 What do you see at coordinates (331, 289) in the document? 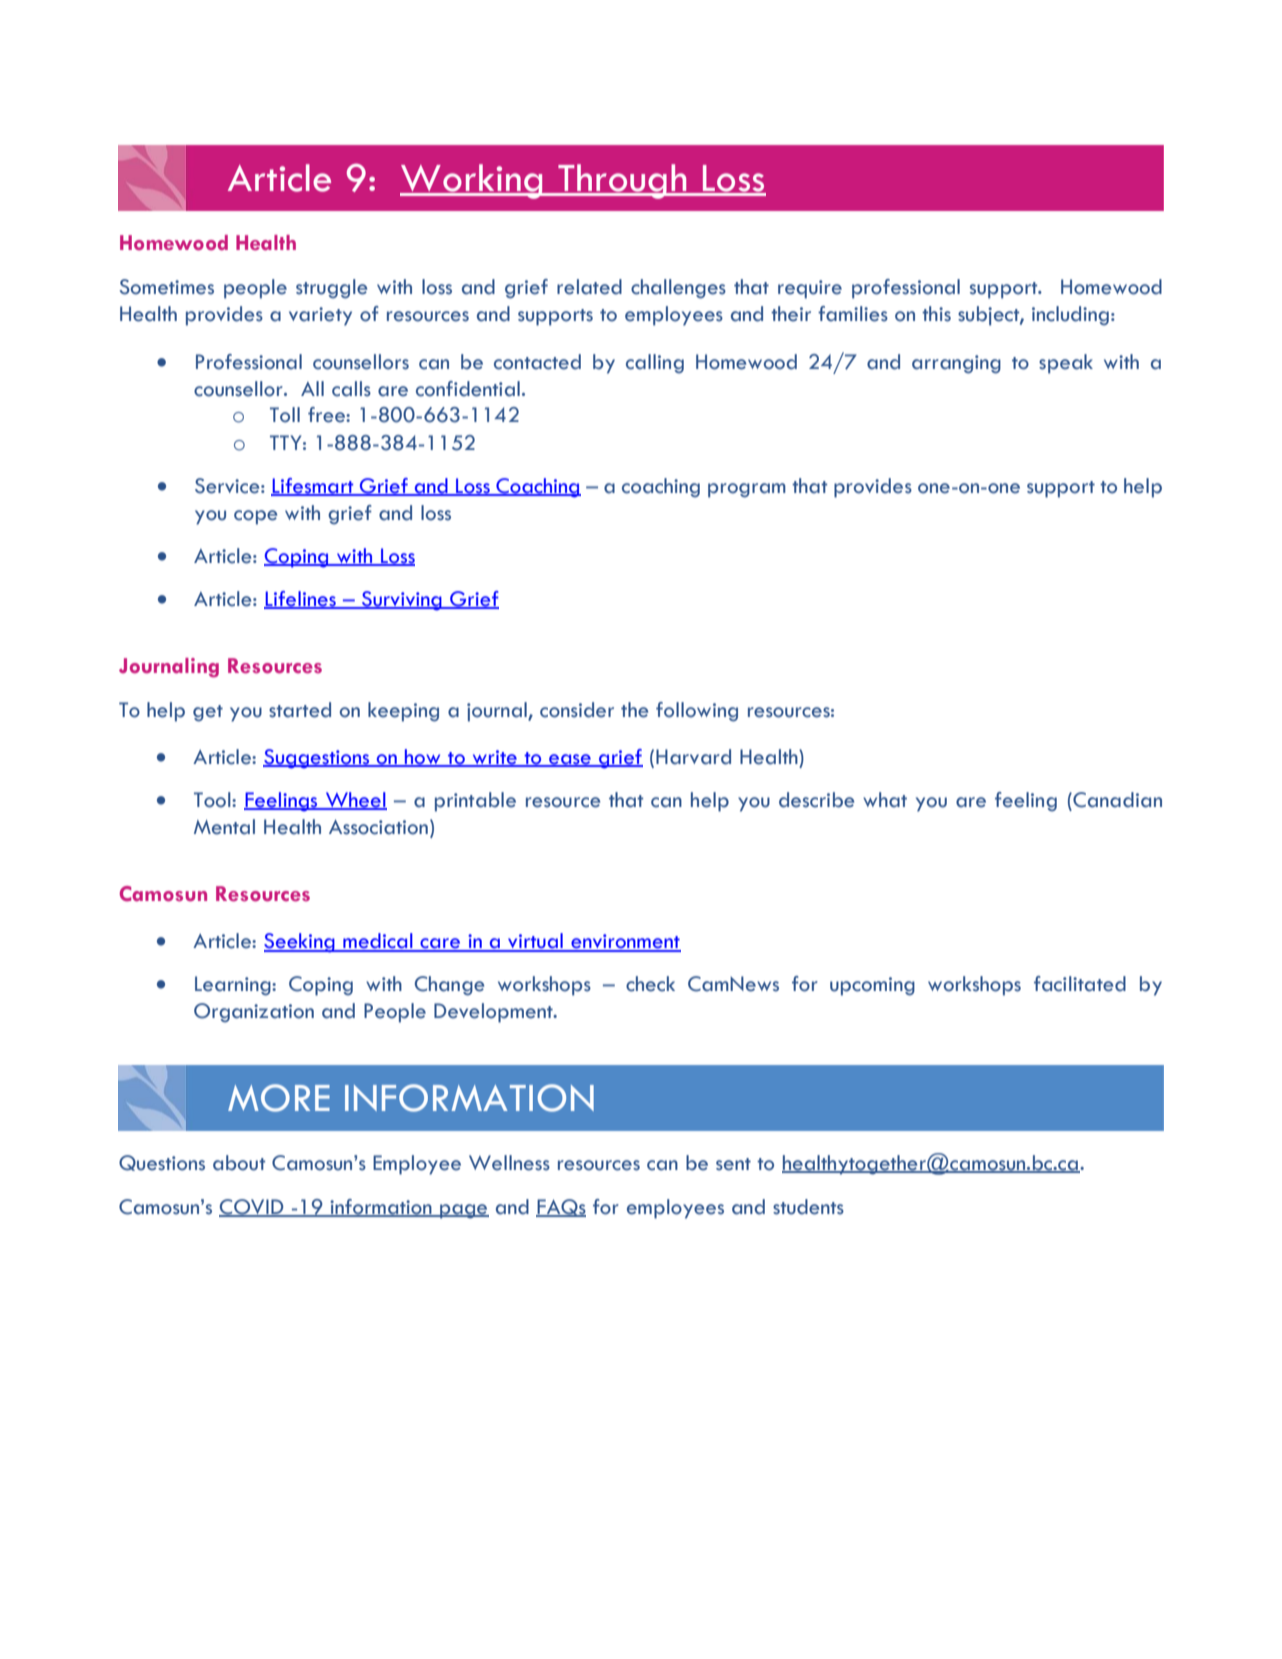
I see `struggle` at bounding box center [331, 289].
